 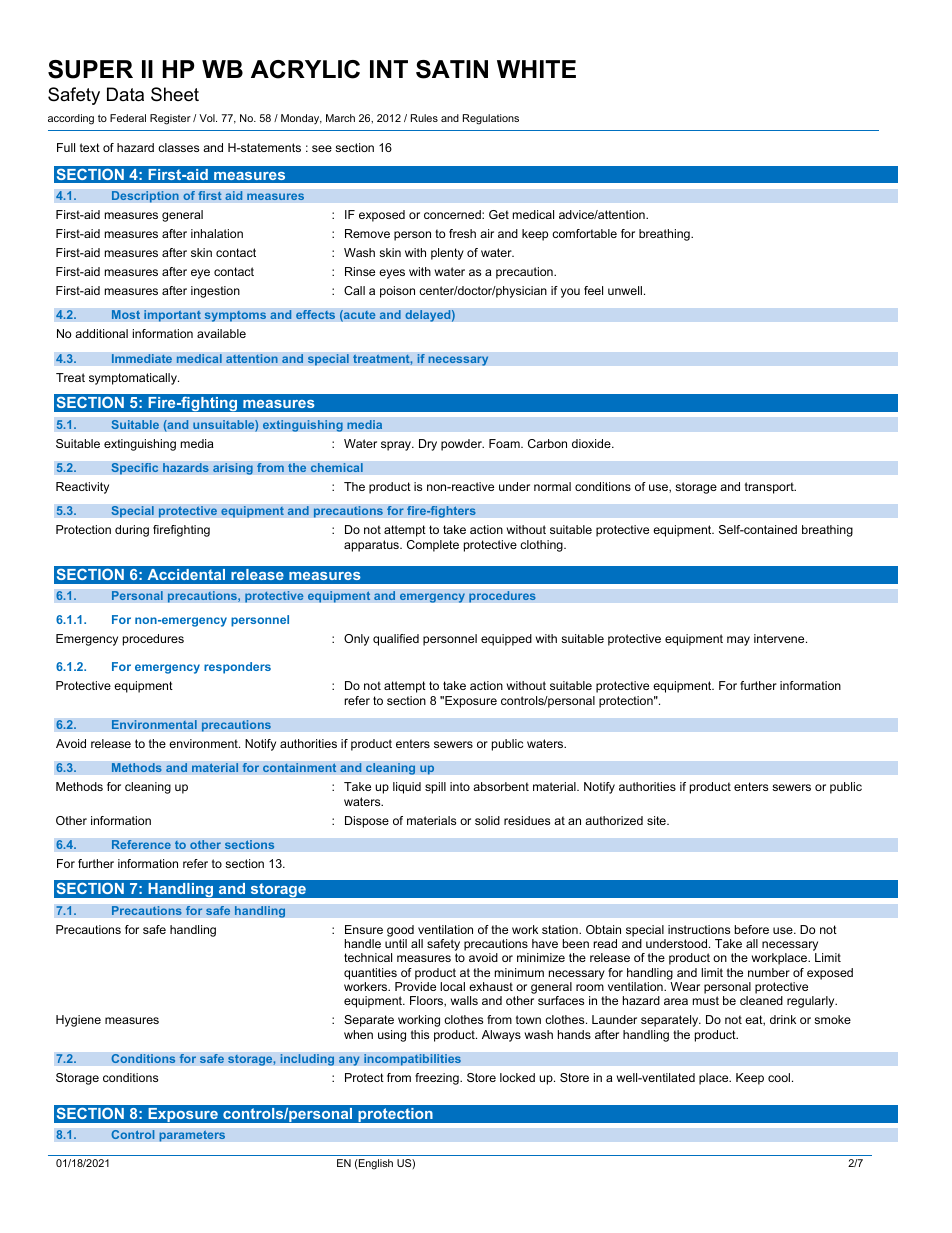 I want to click on WHITE, so click(x=536, y=69).
